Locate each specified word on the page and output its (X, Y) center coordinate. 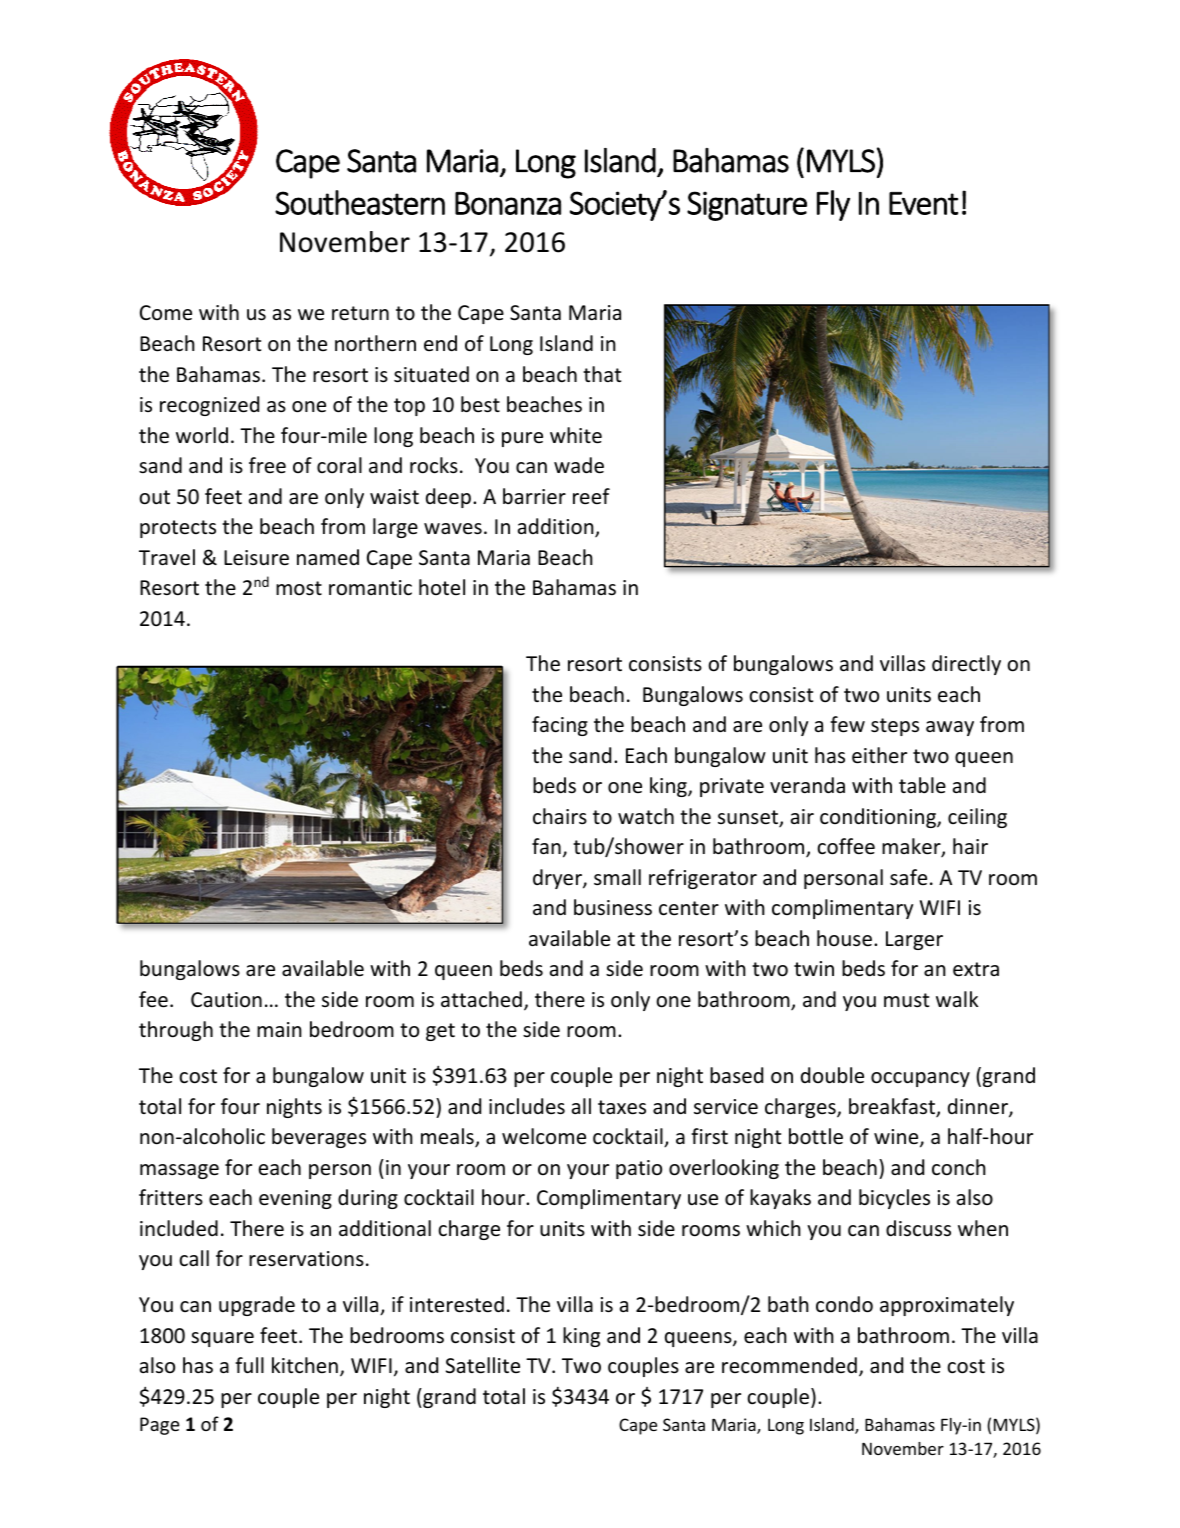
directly (966, 665)
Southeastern (360, 202)
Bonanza (508, 203)
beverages (319, 1138)
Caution (226, 999)
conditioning (879, 818)
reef (591, 496)
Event (923, 203)
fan (546, 846)
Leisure (256, 558)
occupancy (920, 1079)
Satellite (483, 1365)
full (249, 1365)
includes (527, 1106)
